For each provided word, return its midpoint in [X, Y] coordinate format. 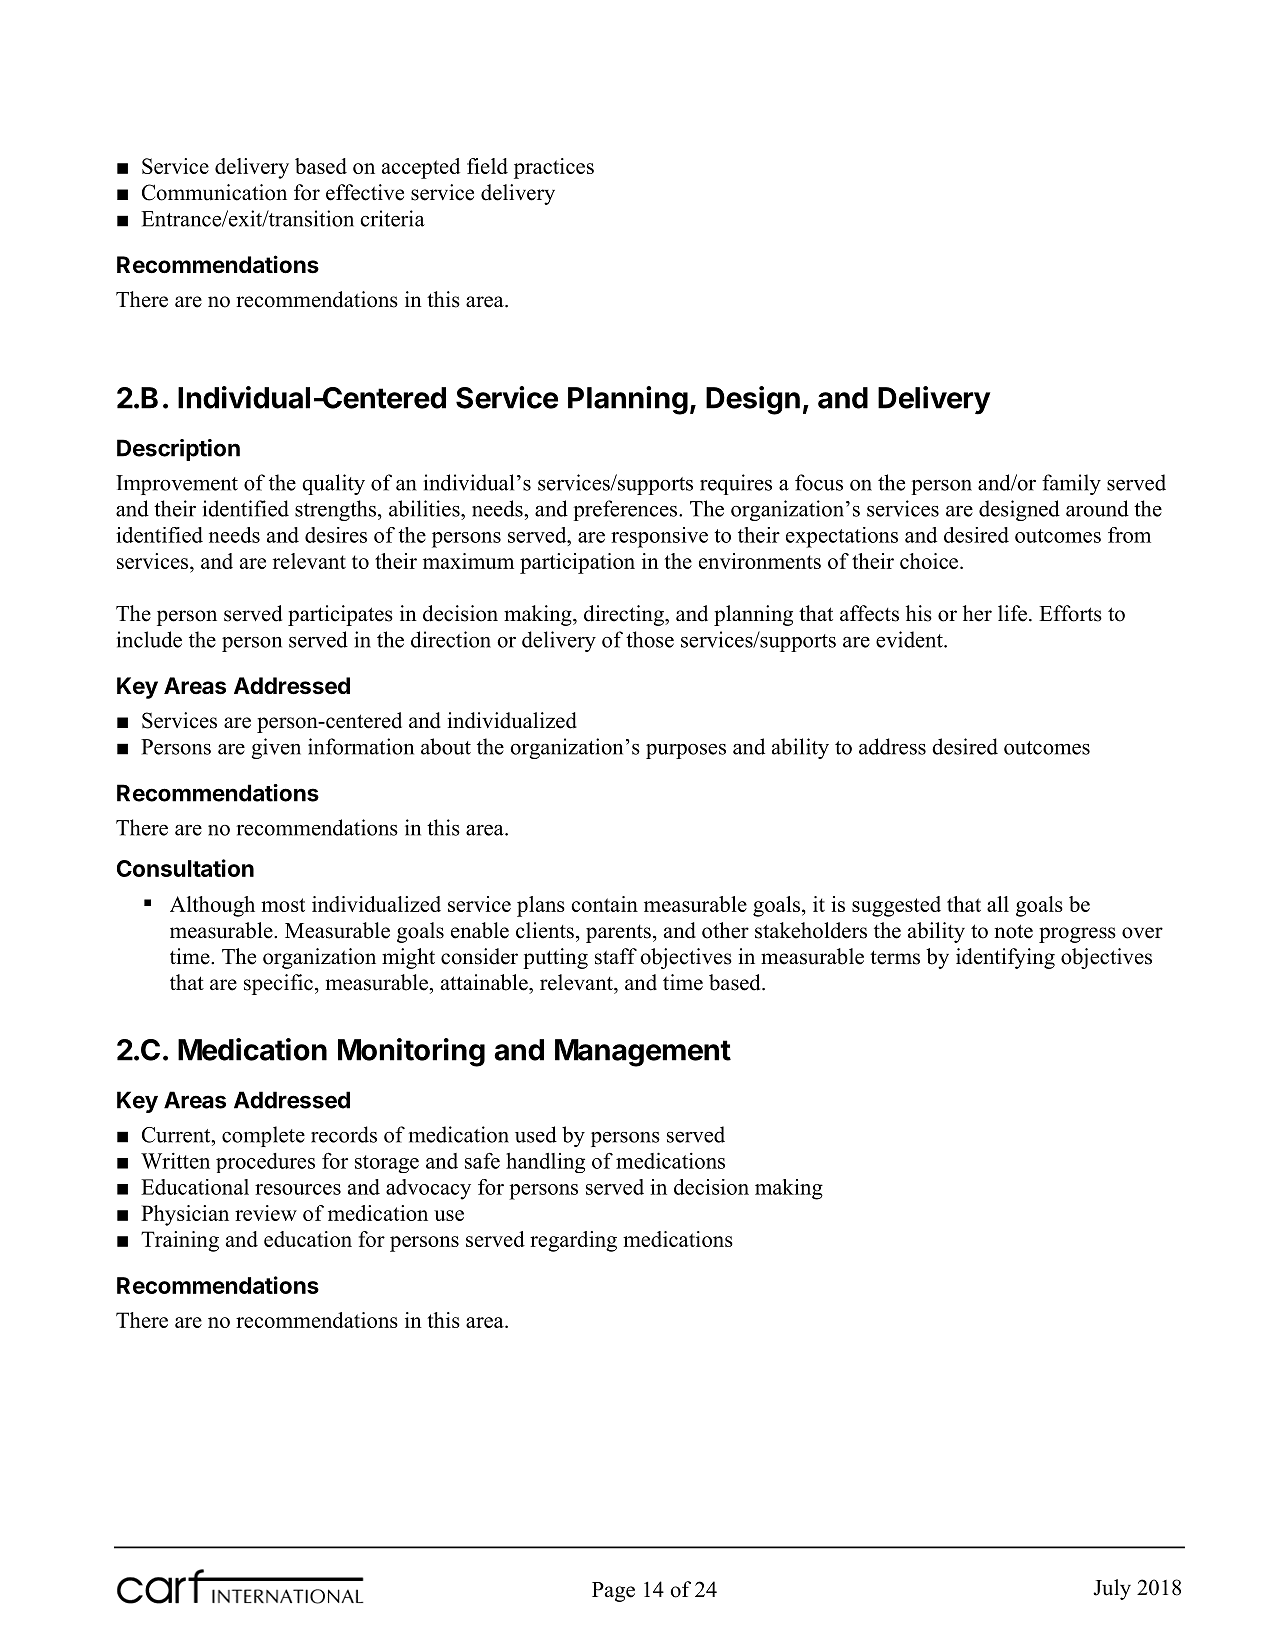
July [1112, 1589]
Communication [214, 192]
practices [554, 168]
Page [613, 1592]
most [283, 905]
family [1071, 484]
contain [604, 904]
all [998, 904]
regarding [573, 1241]
